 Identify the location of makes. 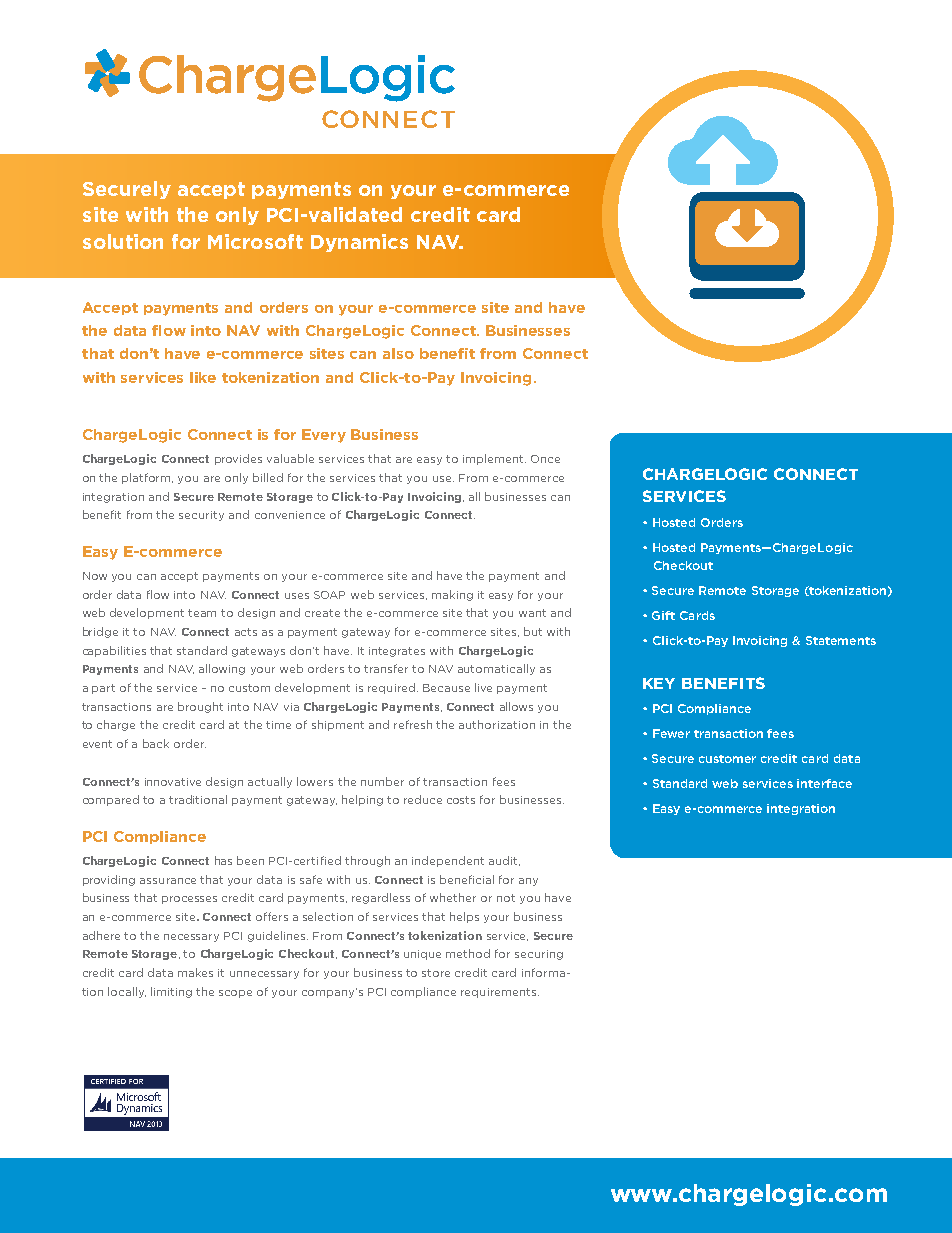
(195, 972).
